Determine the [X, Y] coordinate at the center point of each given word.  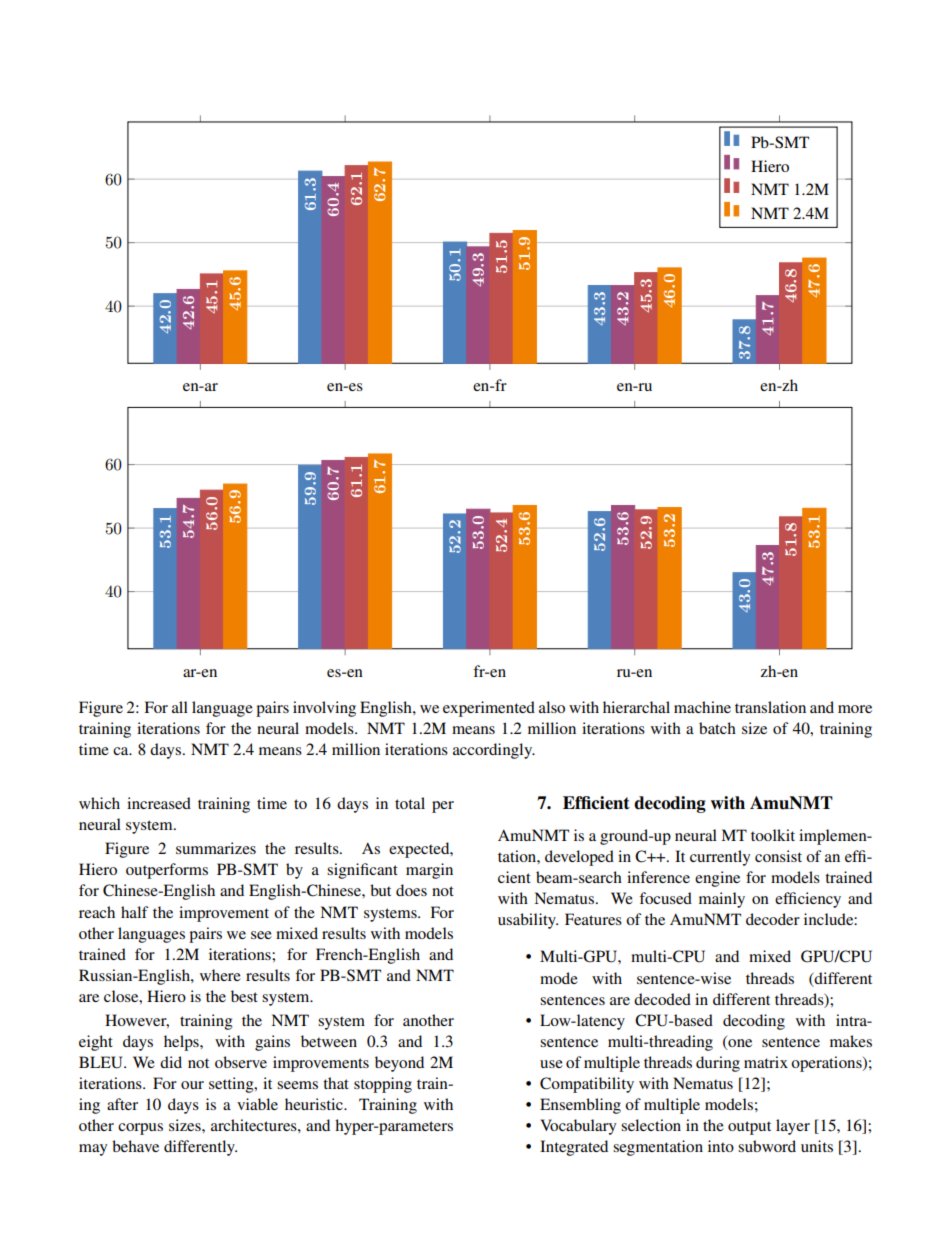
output [749, 1128]
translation [770, 707]
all [180, 707]
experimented [489, 709]
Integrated [574, 1148]
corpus [140, 1129]
